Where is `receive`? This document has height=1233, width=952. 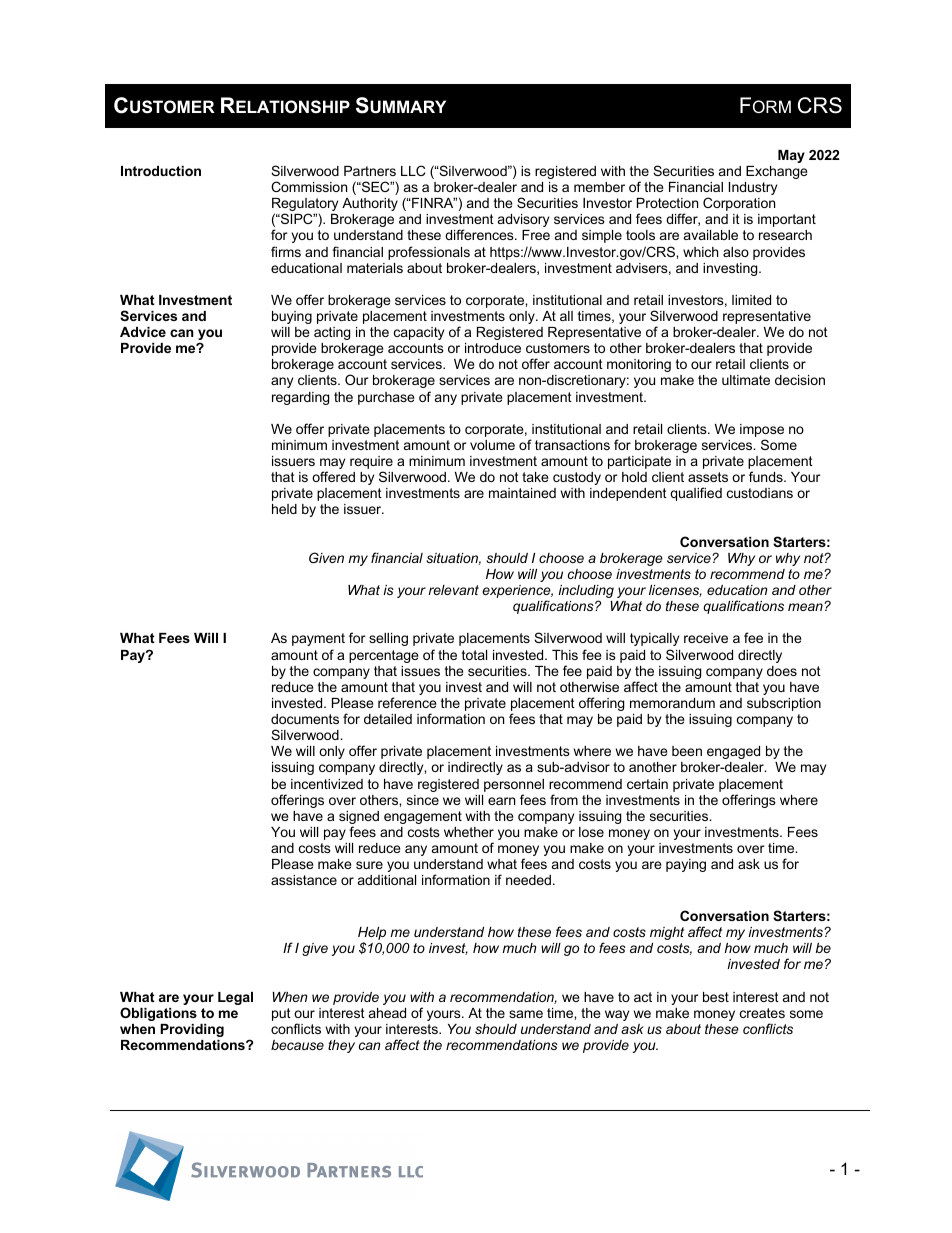 receive is located at coordinates (706, 638).
